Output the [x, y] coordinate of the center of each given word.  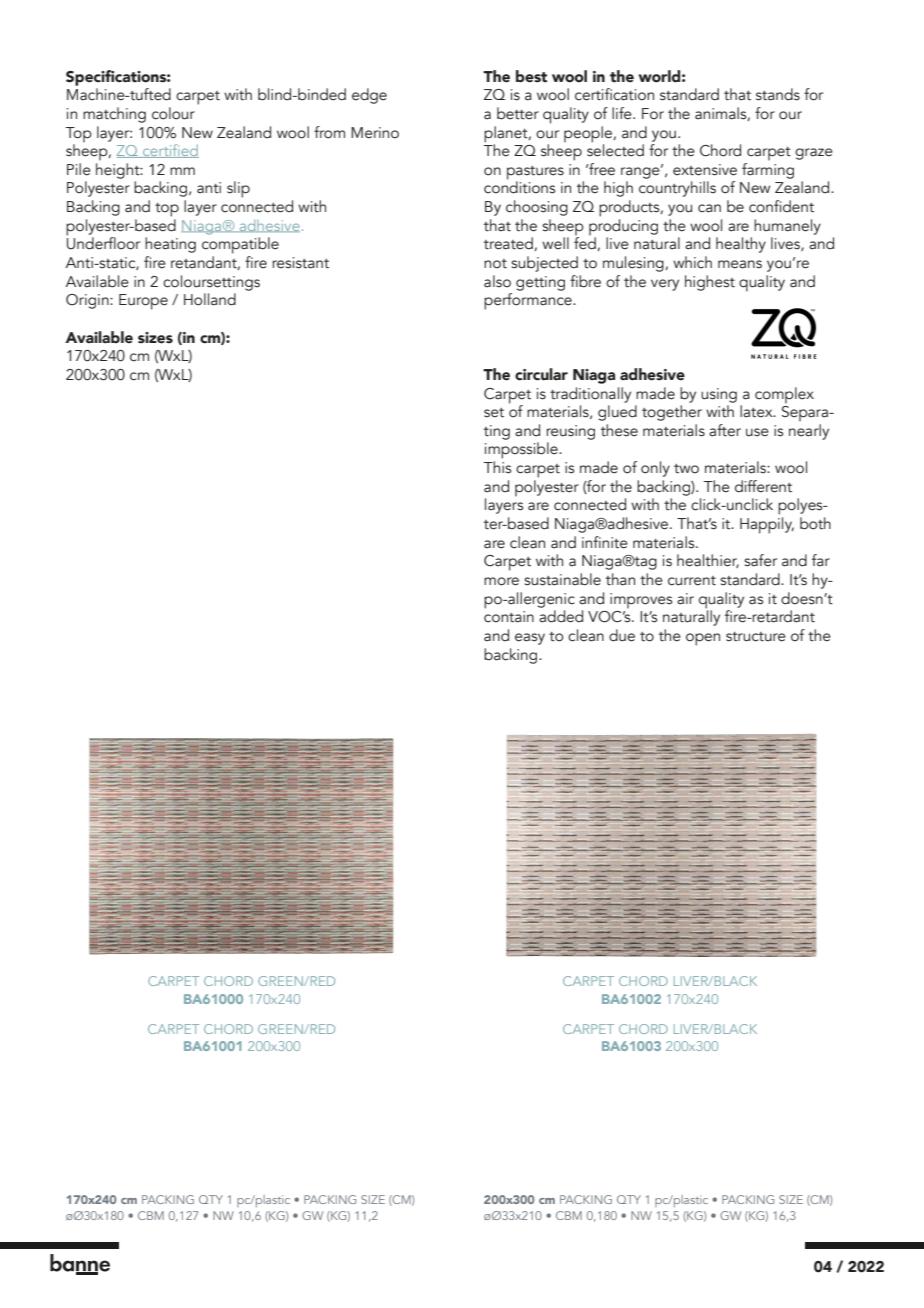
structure [756, 637]
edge [369, 96]
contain [509, 617]
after [725, 430]
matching [114, 115]
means [740, 264]
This [497, 467]
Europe [143, 302]
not [495, 264]
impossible [522, 450]
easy [530, 639]
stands [778, 94]
